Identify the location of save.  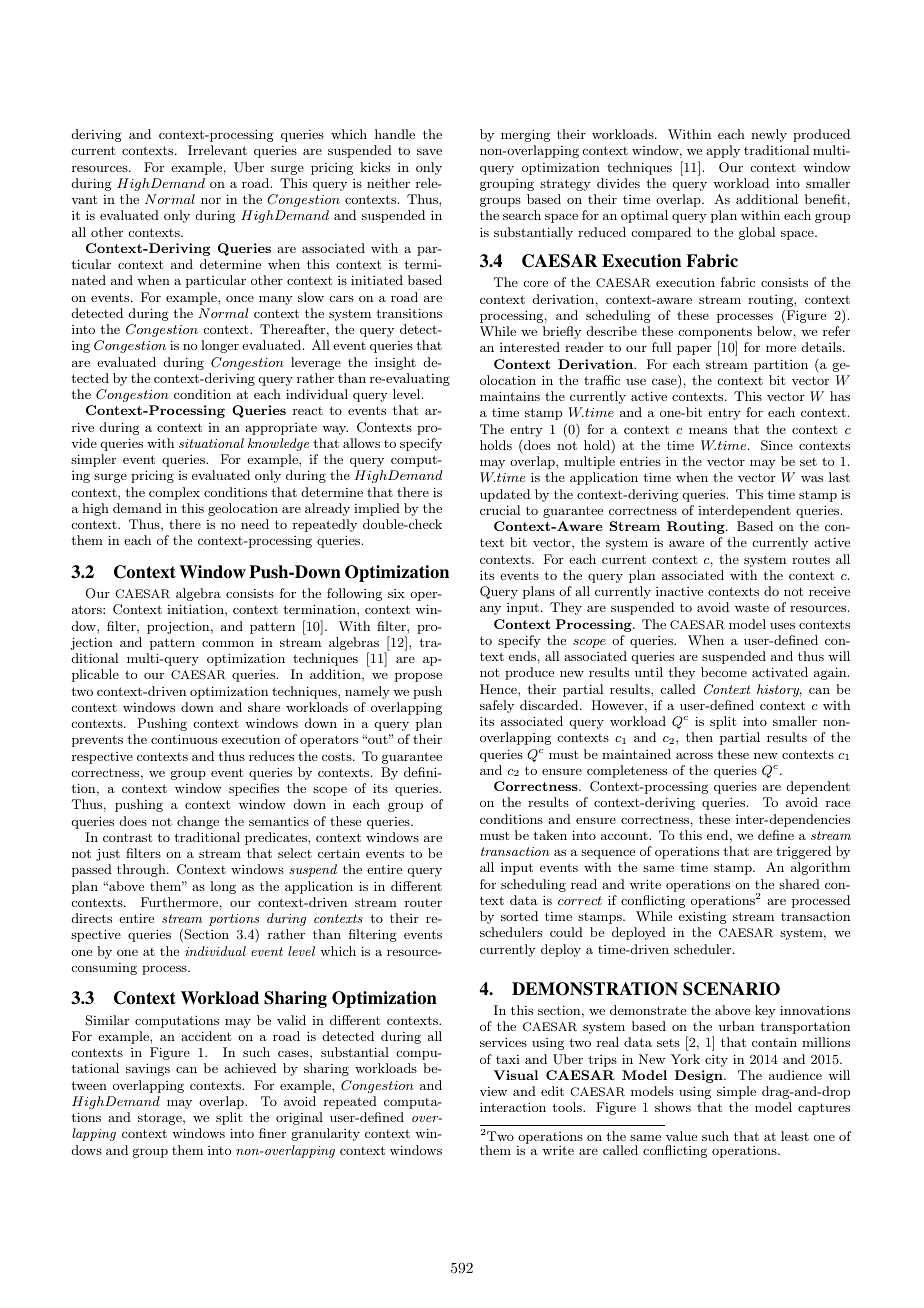
(429, 151).
